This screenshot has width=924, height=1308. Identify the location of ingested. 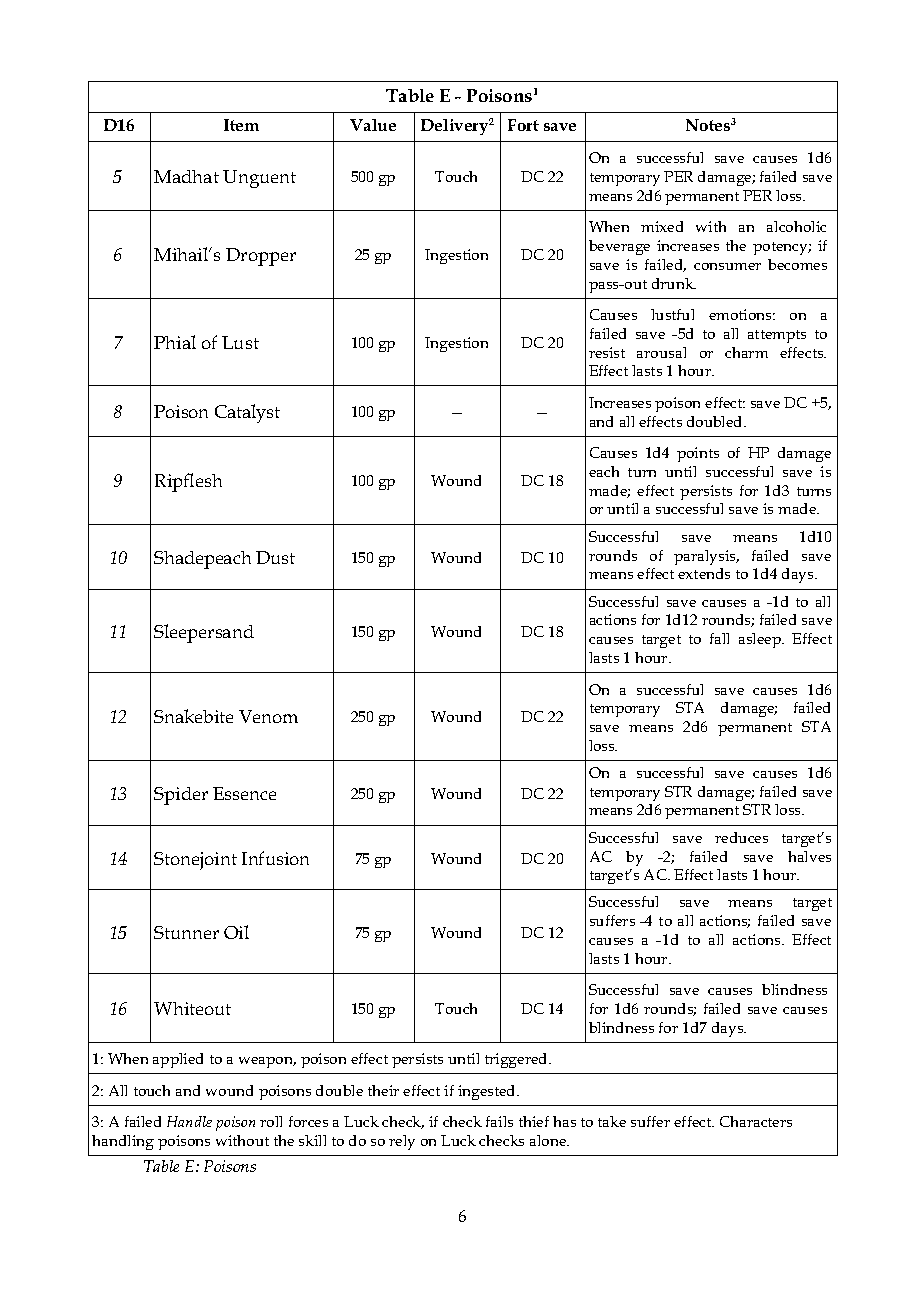
(488, 1092).
